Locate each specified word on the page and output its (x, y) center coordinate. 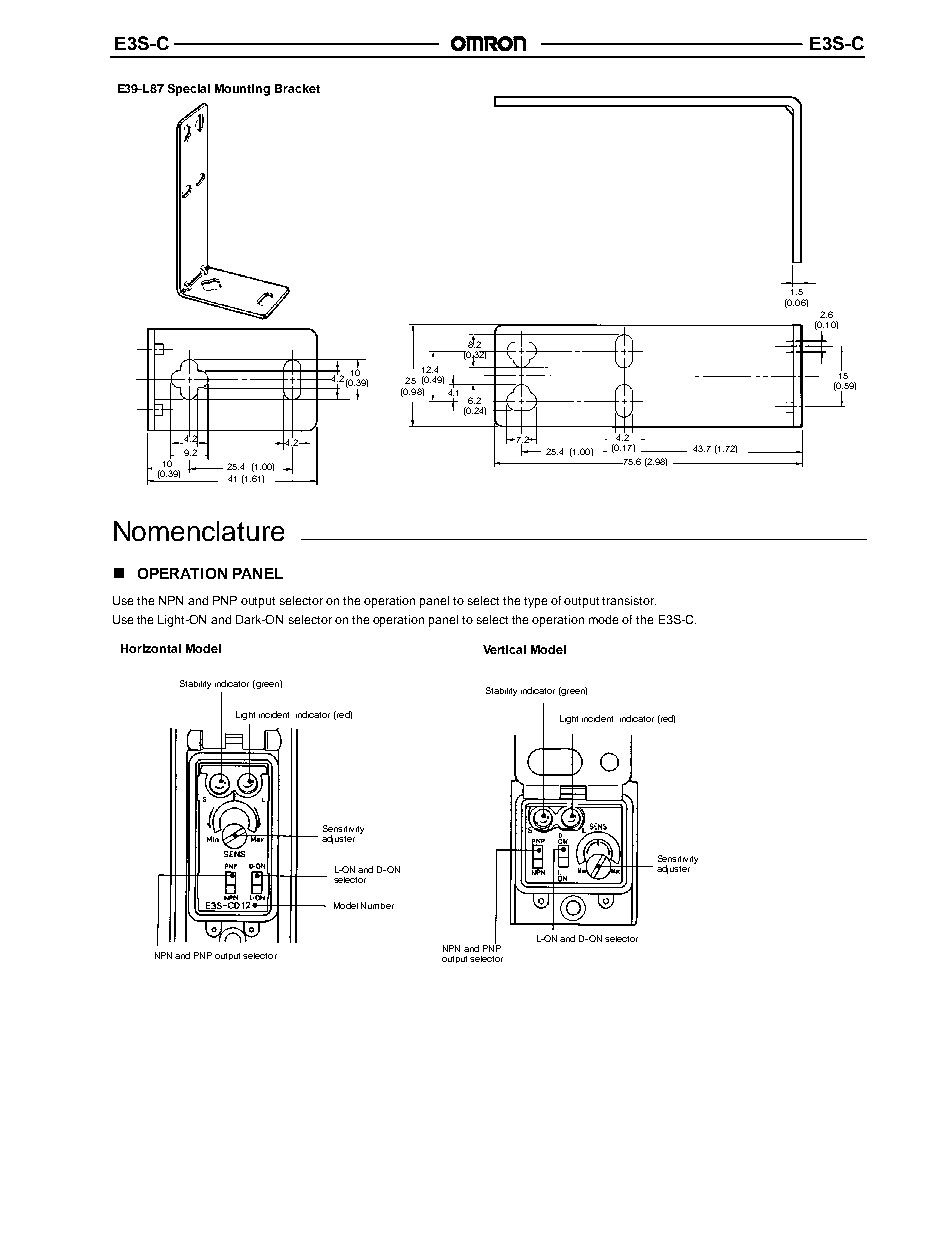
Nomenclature (199, 531)
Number (377, 905)
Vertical (504, 649)
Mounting (242, 90)
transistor (629, 600)
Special (189, 90)
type (535, 602)
